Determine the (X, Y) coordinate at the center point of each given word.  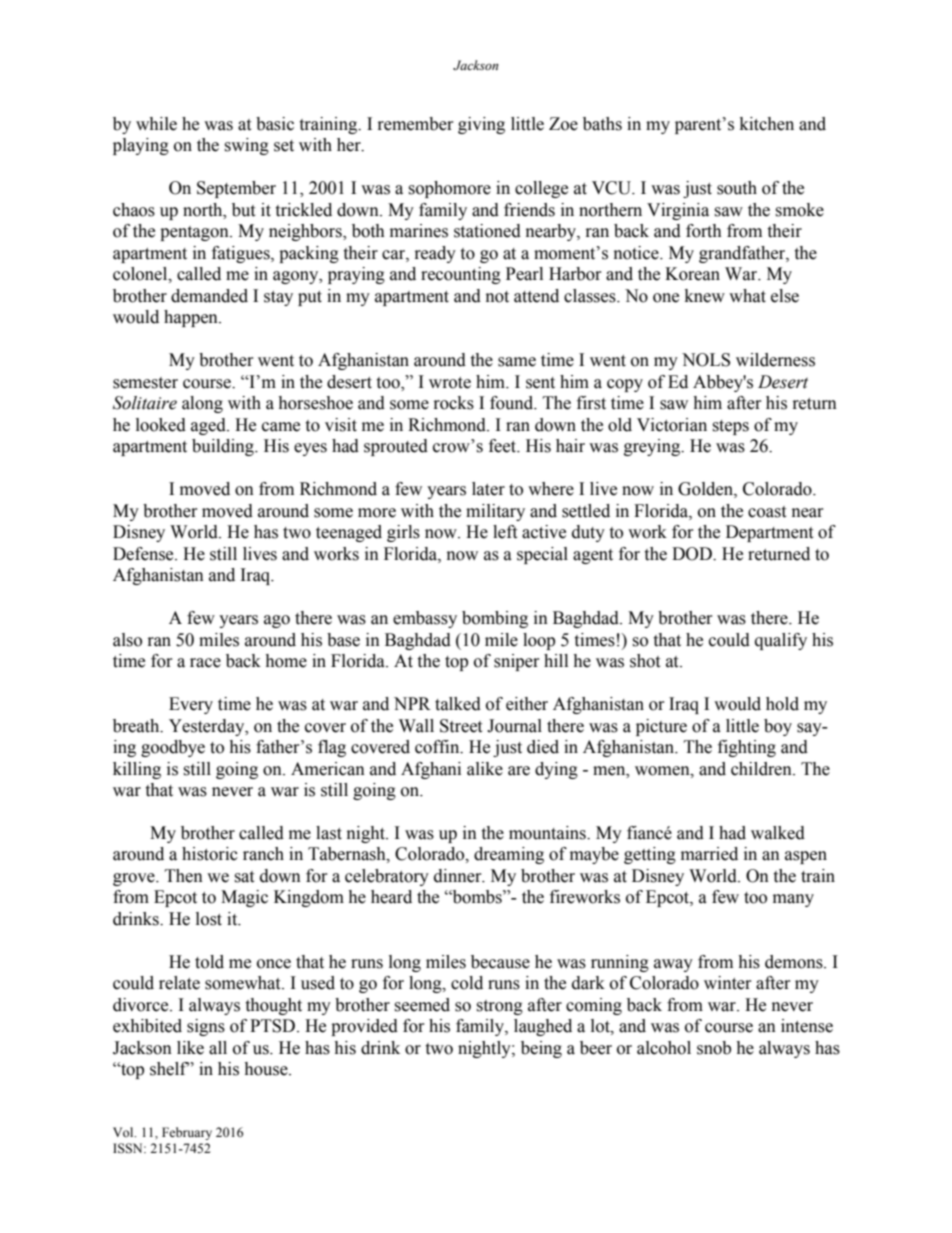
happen (192, 318)
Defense (144, 554)
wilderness (775, 360)
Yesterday (208, 727)
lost (209, 919)
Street (461, 726)
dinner (459, 876)
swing (246, 146)
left (505, 532)
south (737, 188)
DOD (693, 554)
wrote (450, 383)
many (793, 900)
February (187, 1133)
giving (481, 125)
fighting (747, 748)
